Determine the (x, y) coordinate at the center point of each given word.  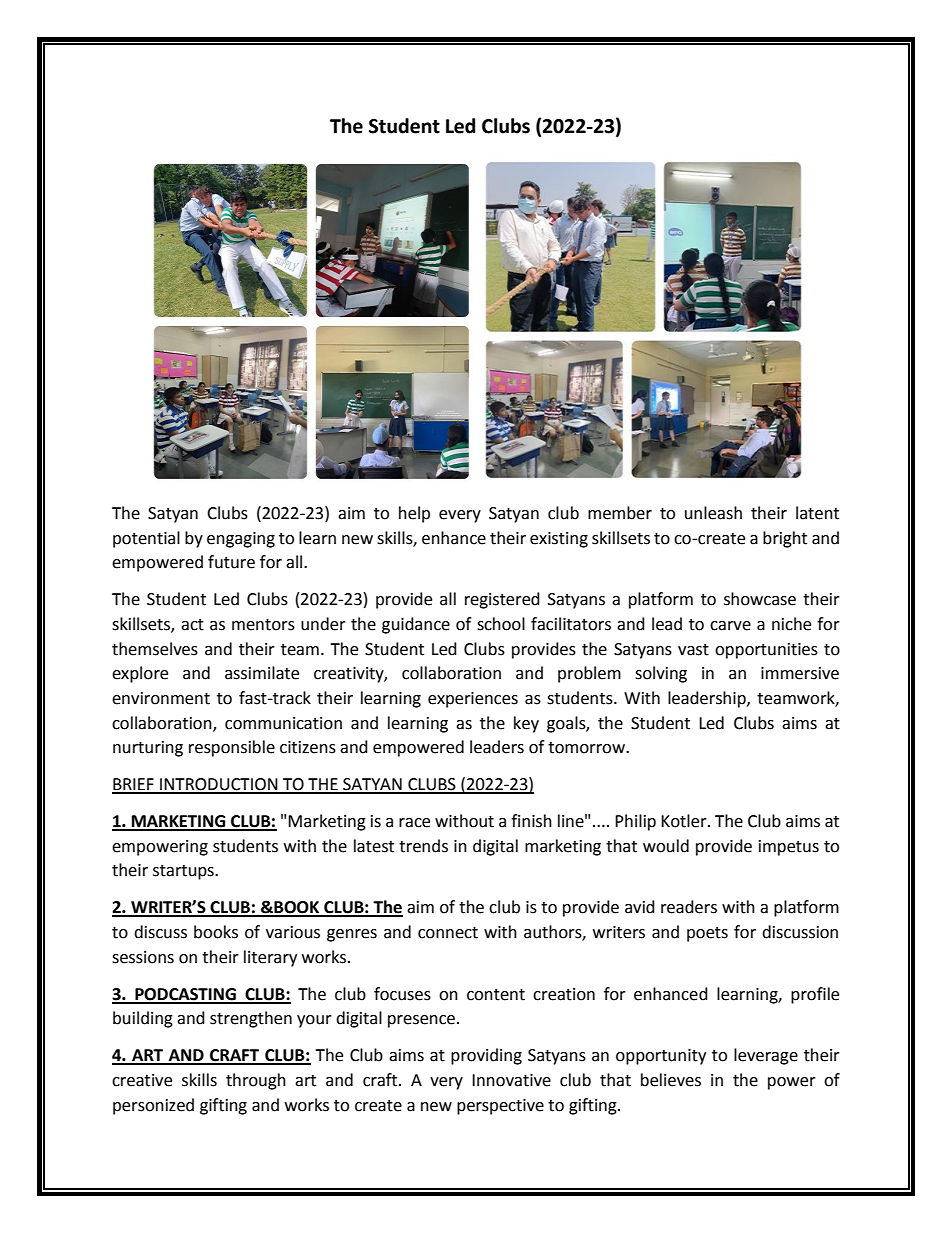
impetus (789, 848)
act (192, 625)
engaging (241, 540)
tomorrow (588, 748)
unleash (713, 513)
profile (815, 995)
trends (423, 846)
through (256, 1081)
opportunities (766, 651)
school (501, 624)
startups (184, 872)
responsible (232, 748)
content (496, 995)
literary (270, 958)
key (526, 724)
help (414, 514)
